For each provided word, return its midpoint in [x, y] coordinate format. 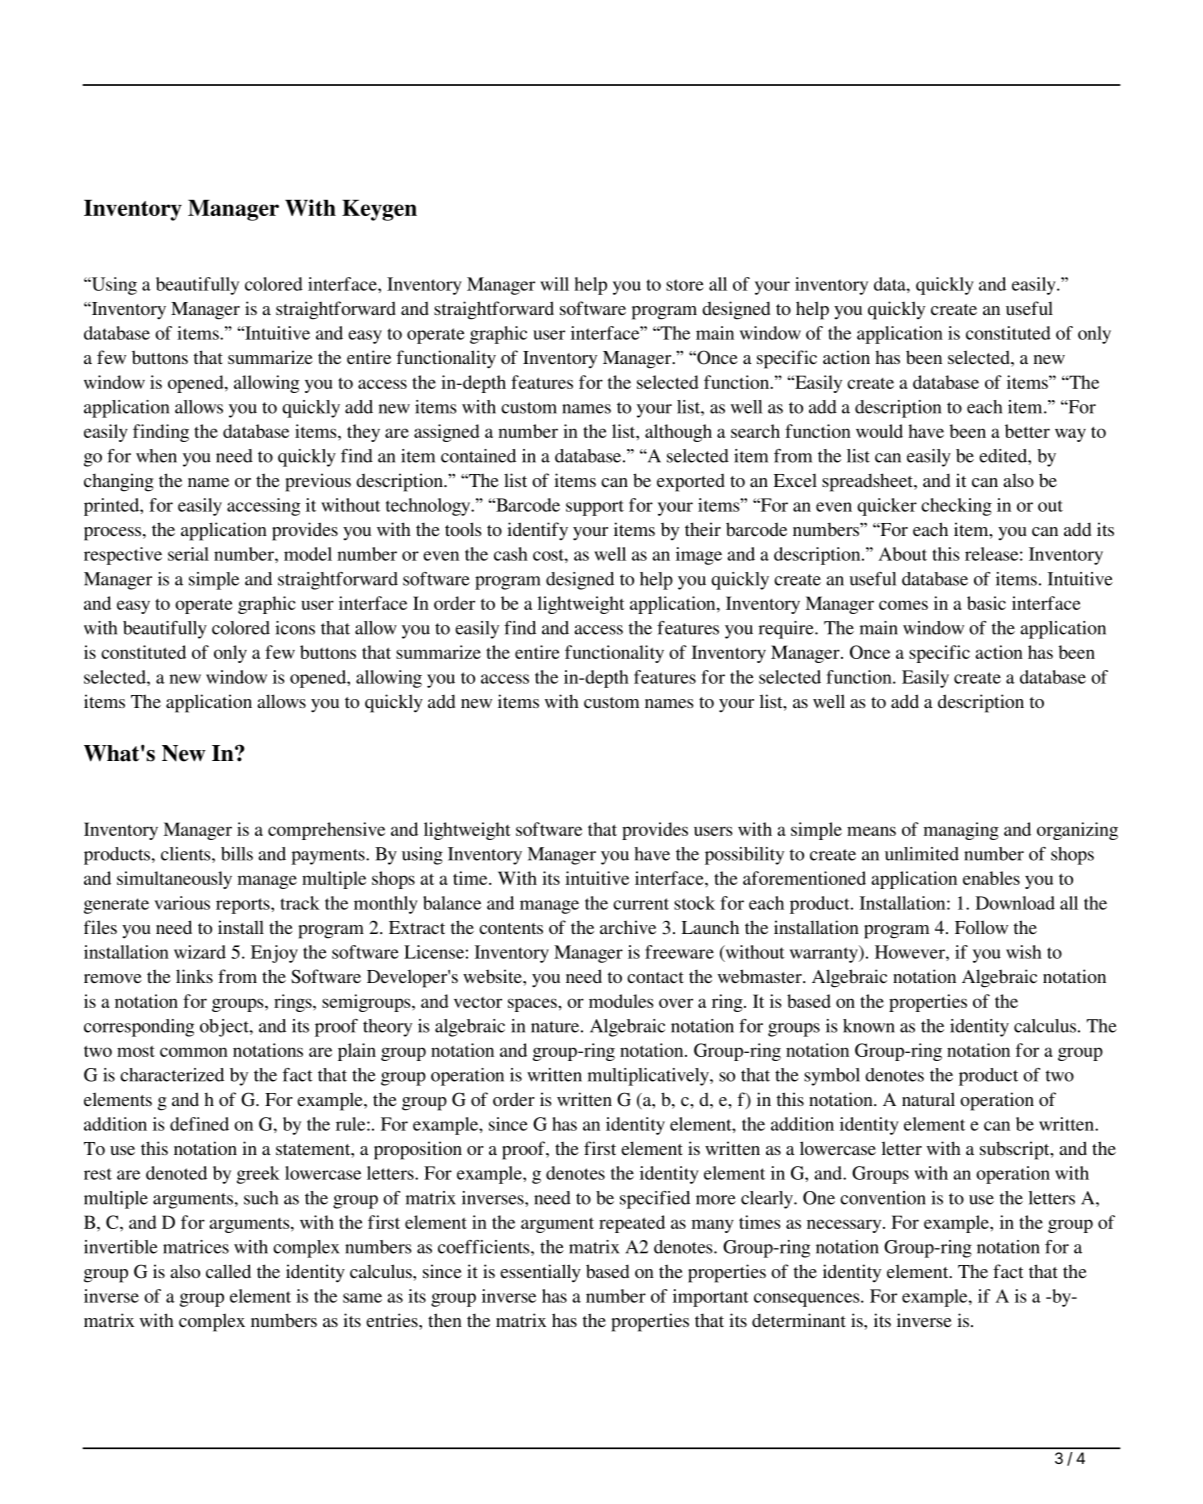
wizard [200, 952]
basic [986, 603]
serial [188, 554]
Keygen [379, 210]
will [554, 284]
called [228, 1271]
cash [511, 554]
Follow [981, 927]
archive [628, 927]
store [685, 285]
